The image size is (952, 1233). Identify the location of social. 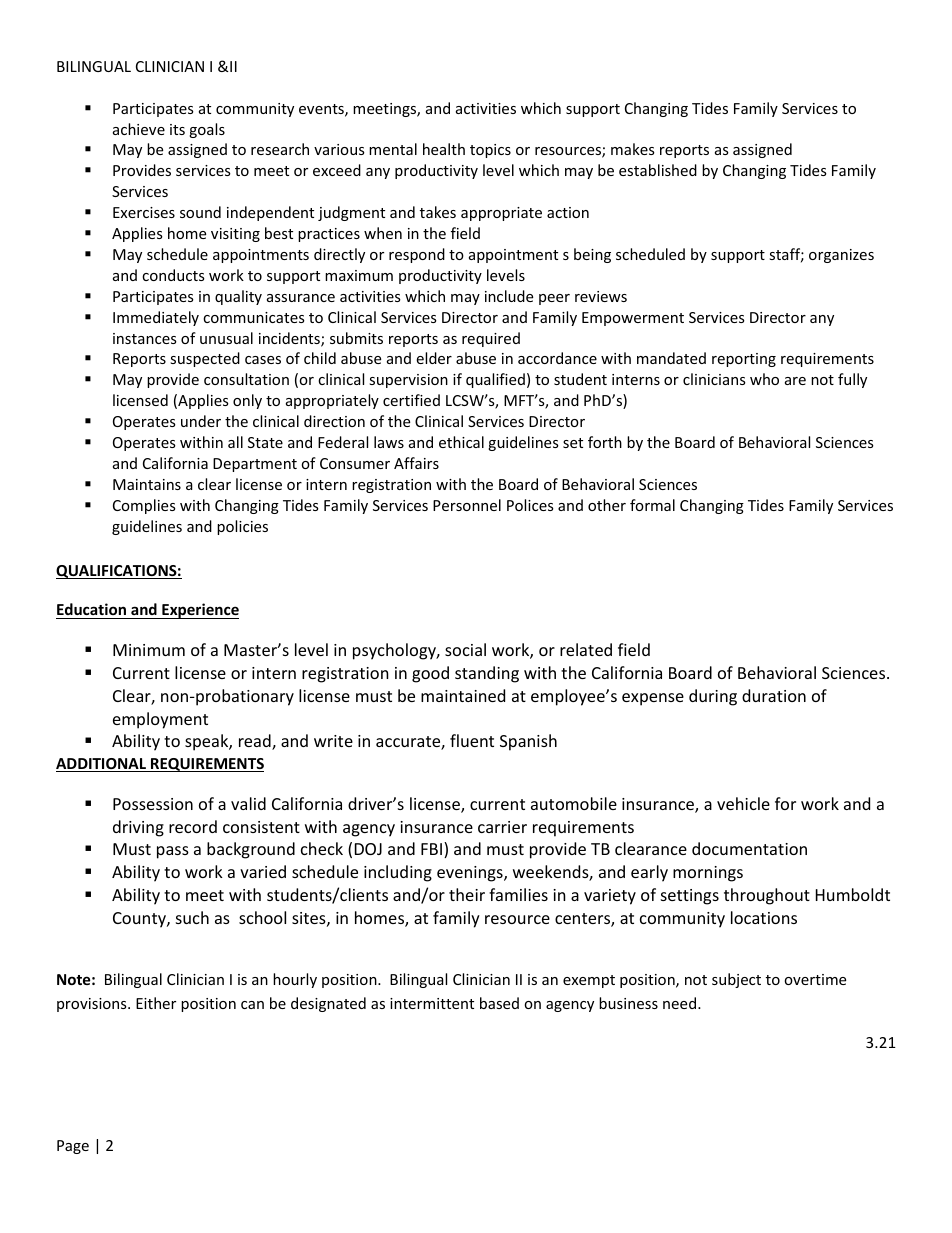
(465, 649).
